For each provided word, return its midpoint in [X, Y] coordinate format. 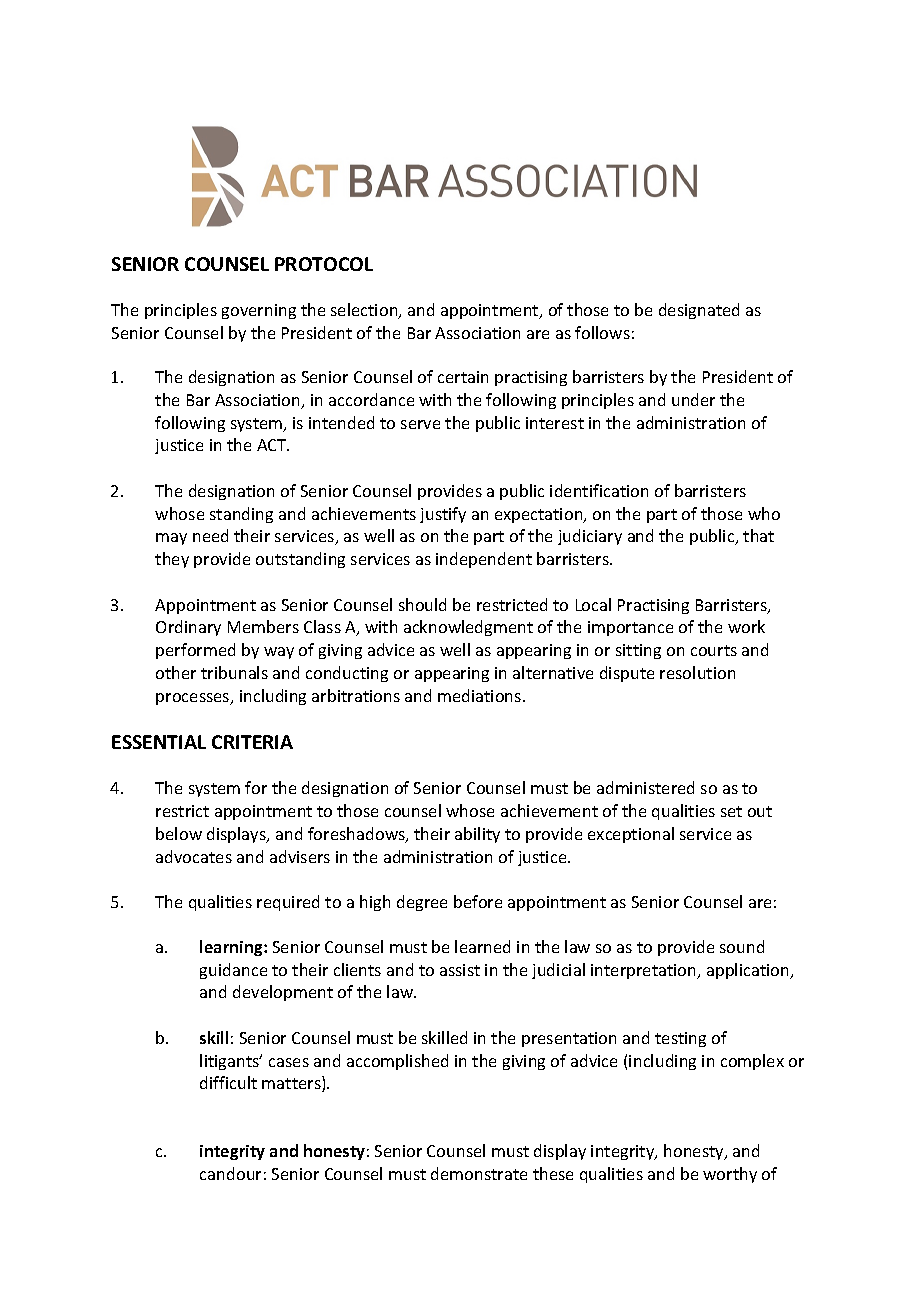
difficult [228, 1082]
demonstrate [479, 1173]
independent [484, 560]
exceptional [631, 835]
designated [699, 311]
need [210, 535]
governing [259, 311]
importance [630, 628]
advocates [194, 856]
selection [365, 311]
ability [477, 835]
